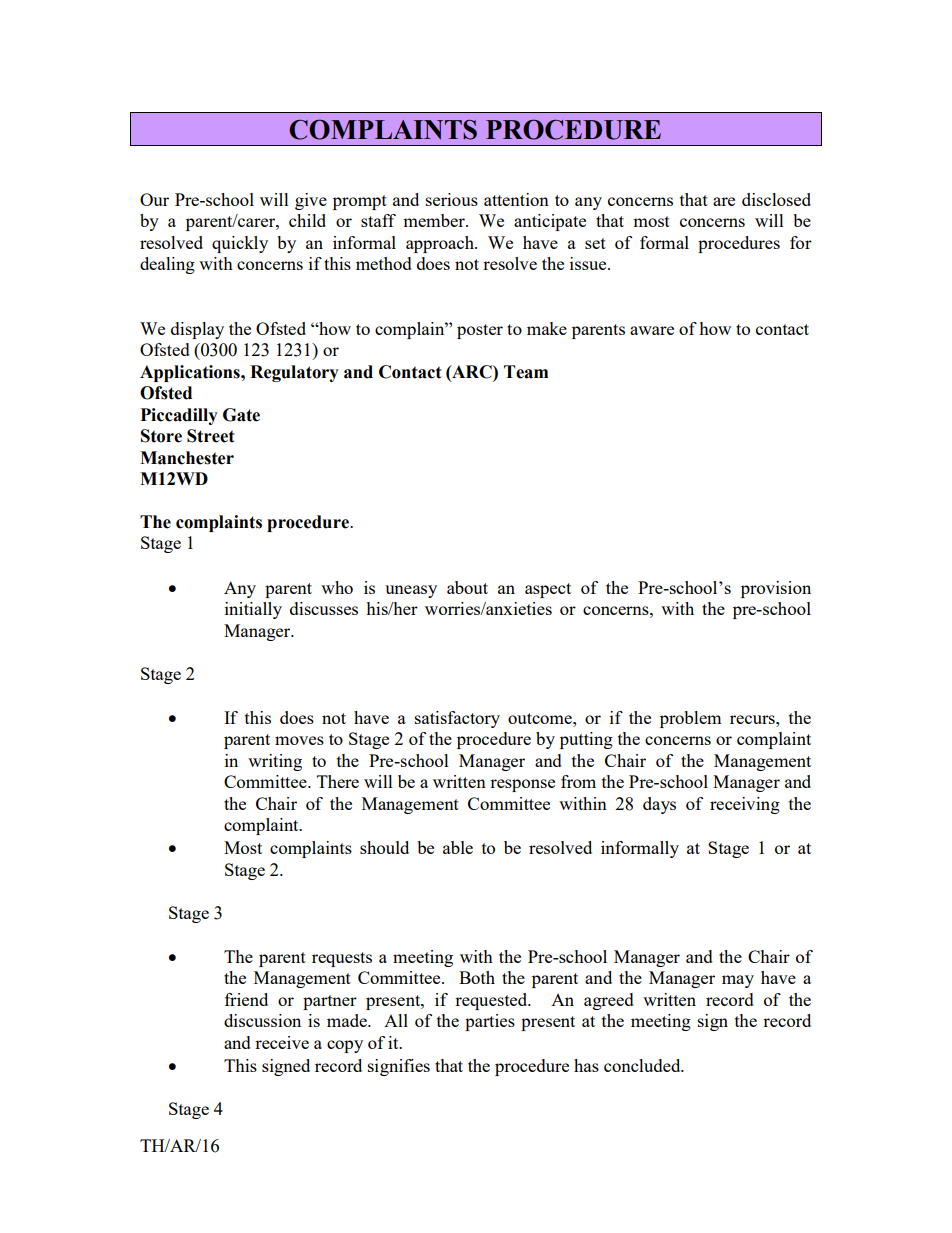 This image has height=1233, width=952. What do you see at coordinates (490, 1022) in the image?
I see `parties` at bounding box center [490, 1022].
